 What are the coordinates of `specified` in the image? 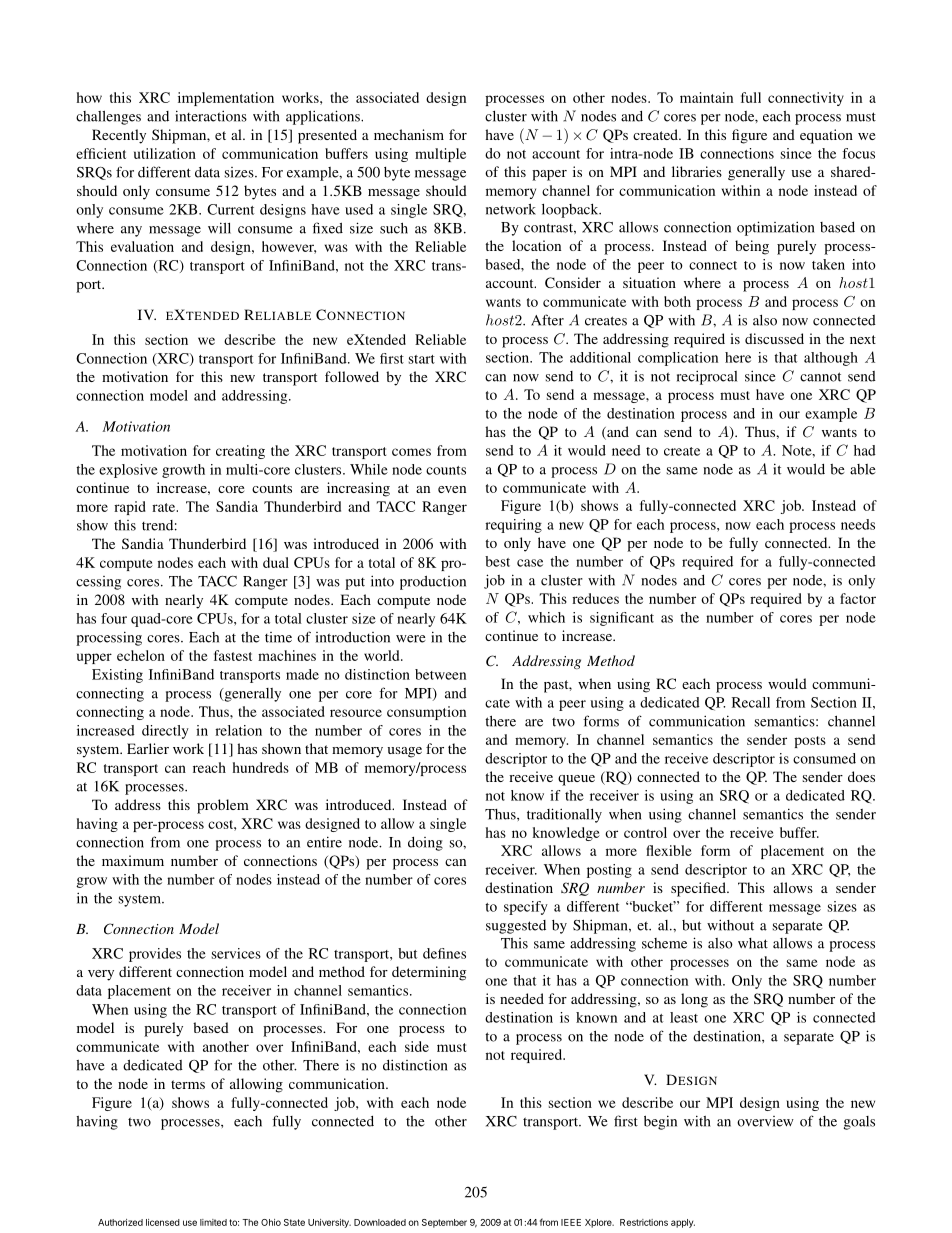 It's located at (699, 889).
